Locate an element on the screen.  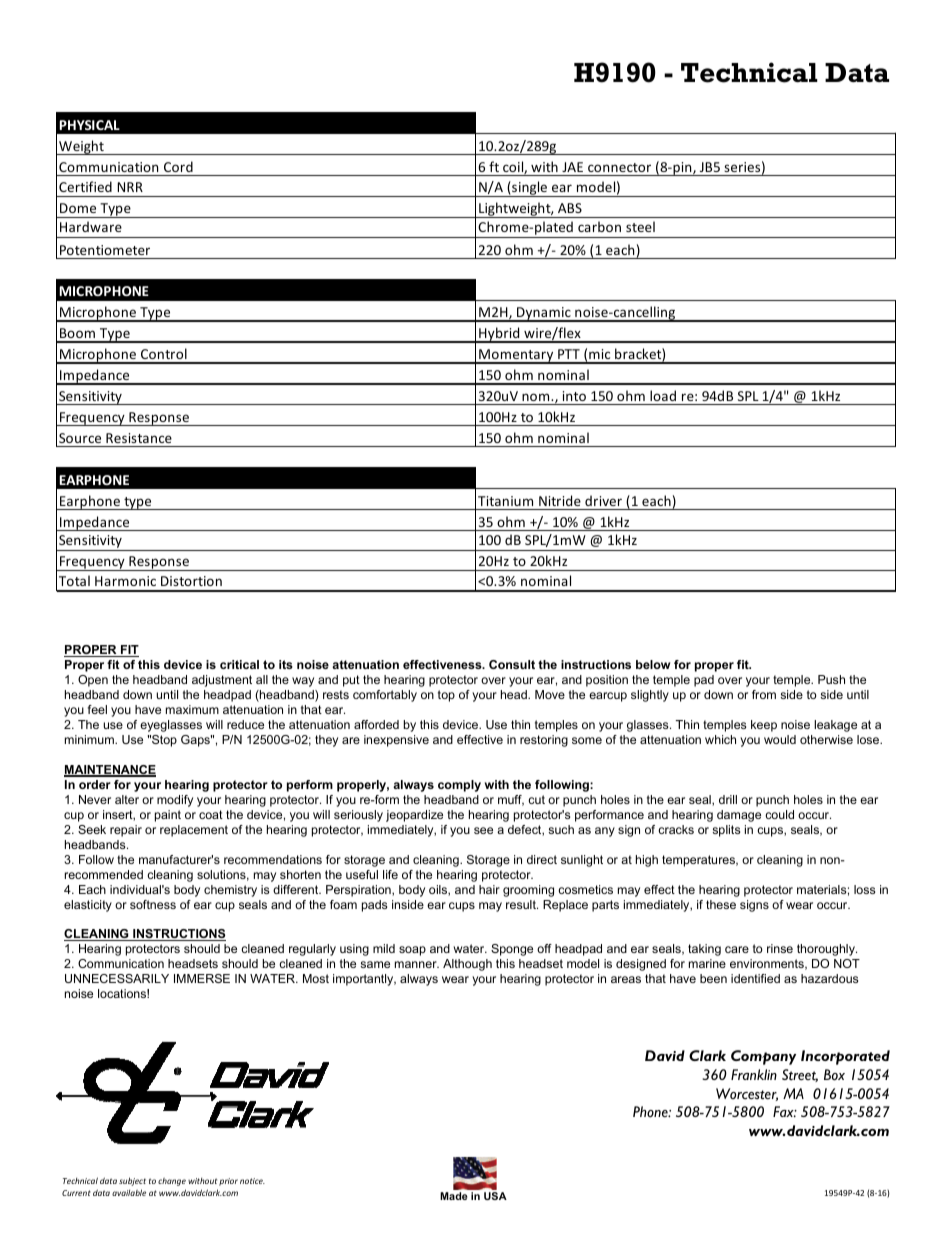
paint is located at coordinates (168, 816).
